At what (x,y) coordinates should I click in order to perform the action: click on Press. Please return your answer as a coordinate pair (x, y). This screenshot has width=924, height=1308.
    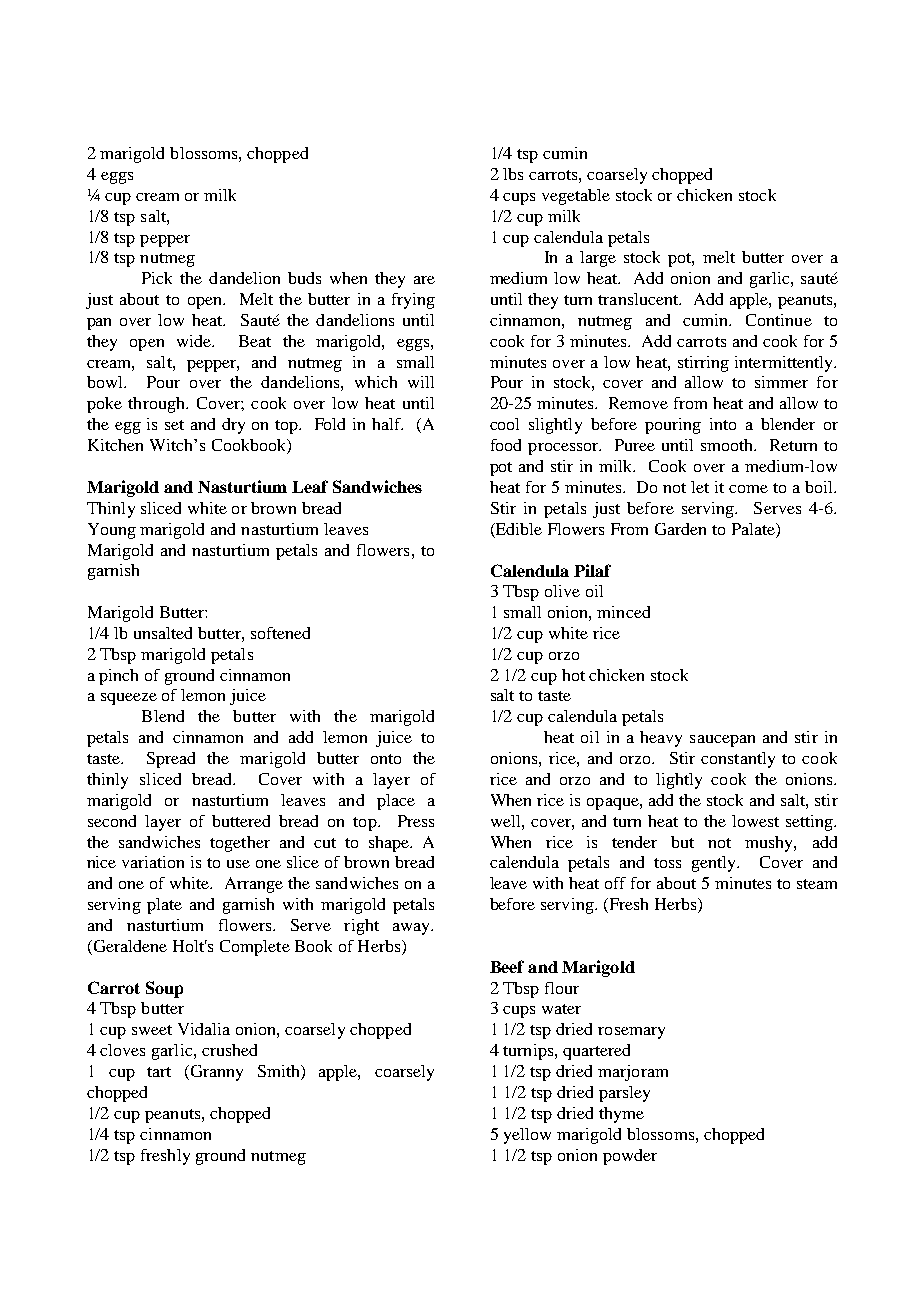
    Looking at the image, I should click on (416, 821).
